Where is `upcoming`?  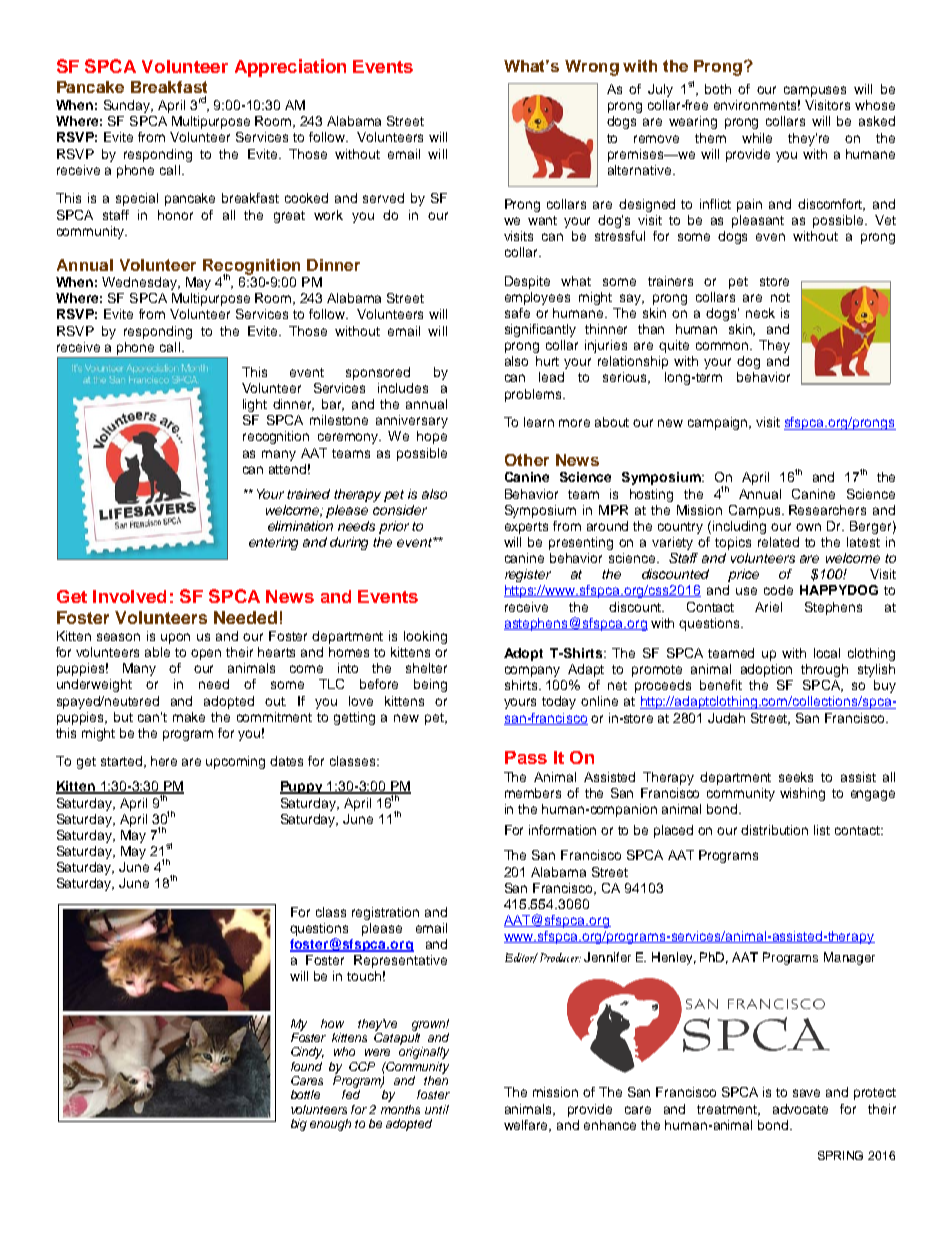 upcoming is located at coordinates (235, 762).
